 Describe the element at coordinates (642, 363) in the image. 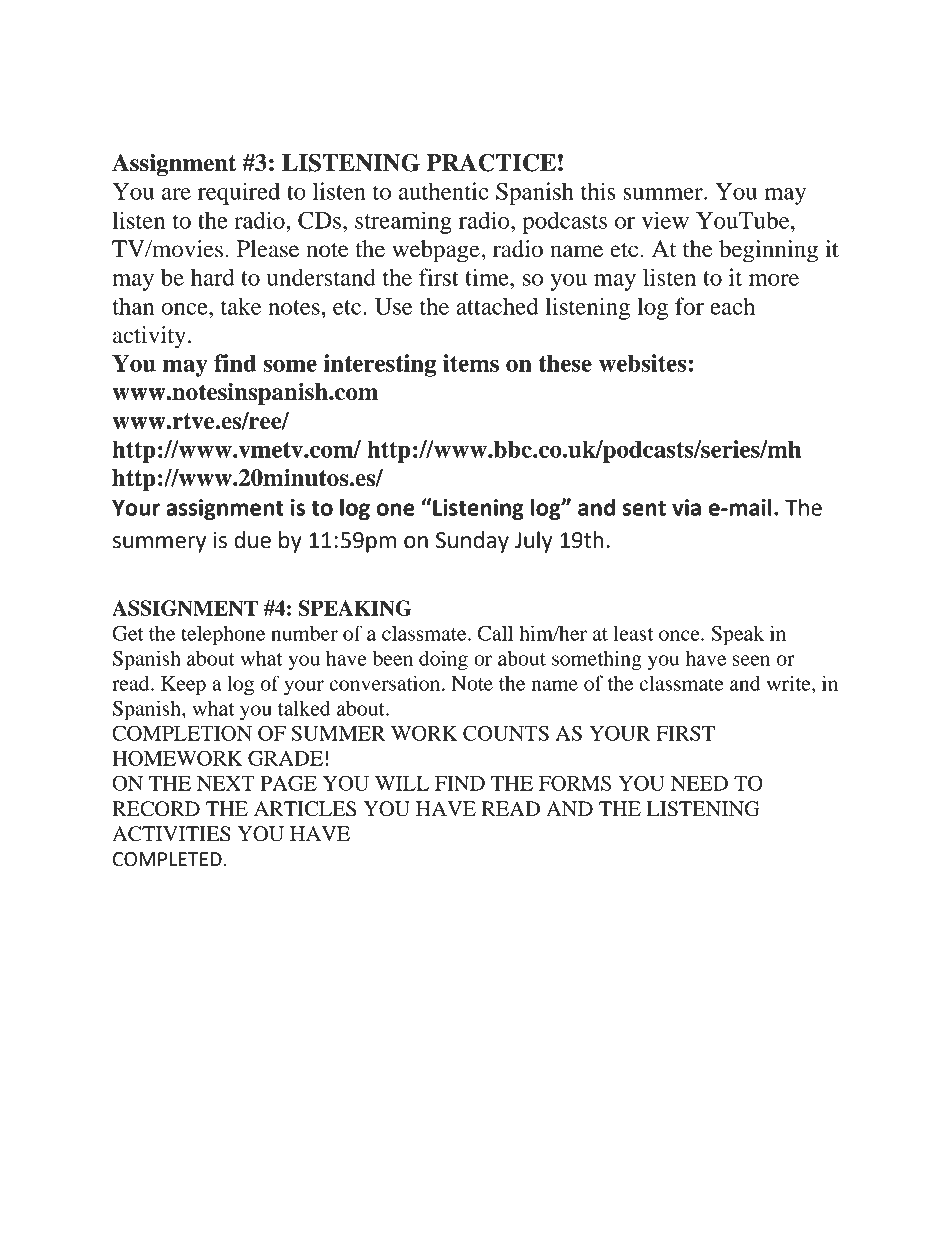

I see `websites` at that location.
